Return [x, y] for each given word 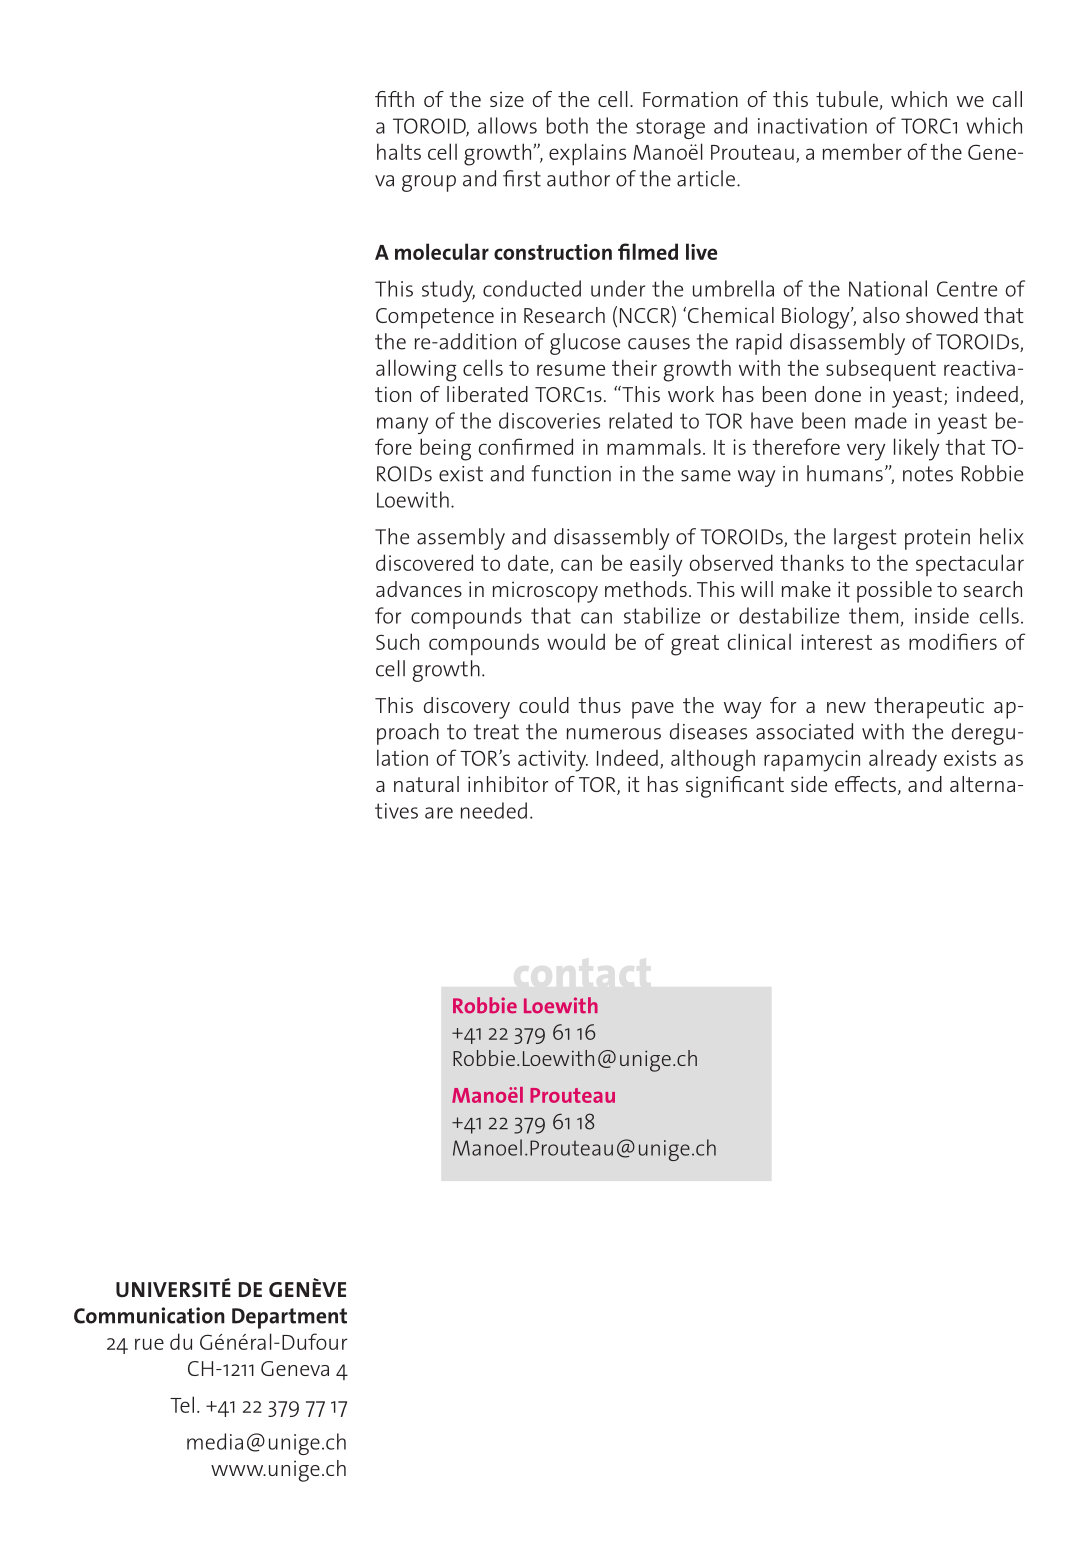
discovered [424, 562]
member [862, 151]
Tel [182, 1404]
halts [399, 151]
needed [494, 810]
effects [867, 785]
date [528, 562]
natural [426, 784]
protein [937, 539]
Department [289, 1318]
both [567, 125]
